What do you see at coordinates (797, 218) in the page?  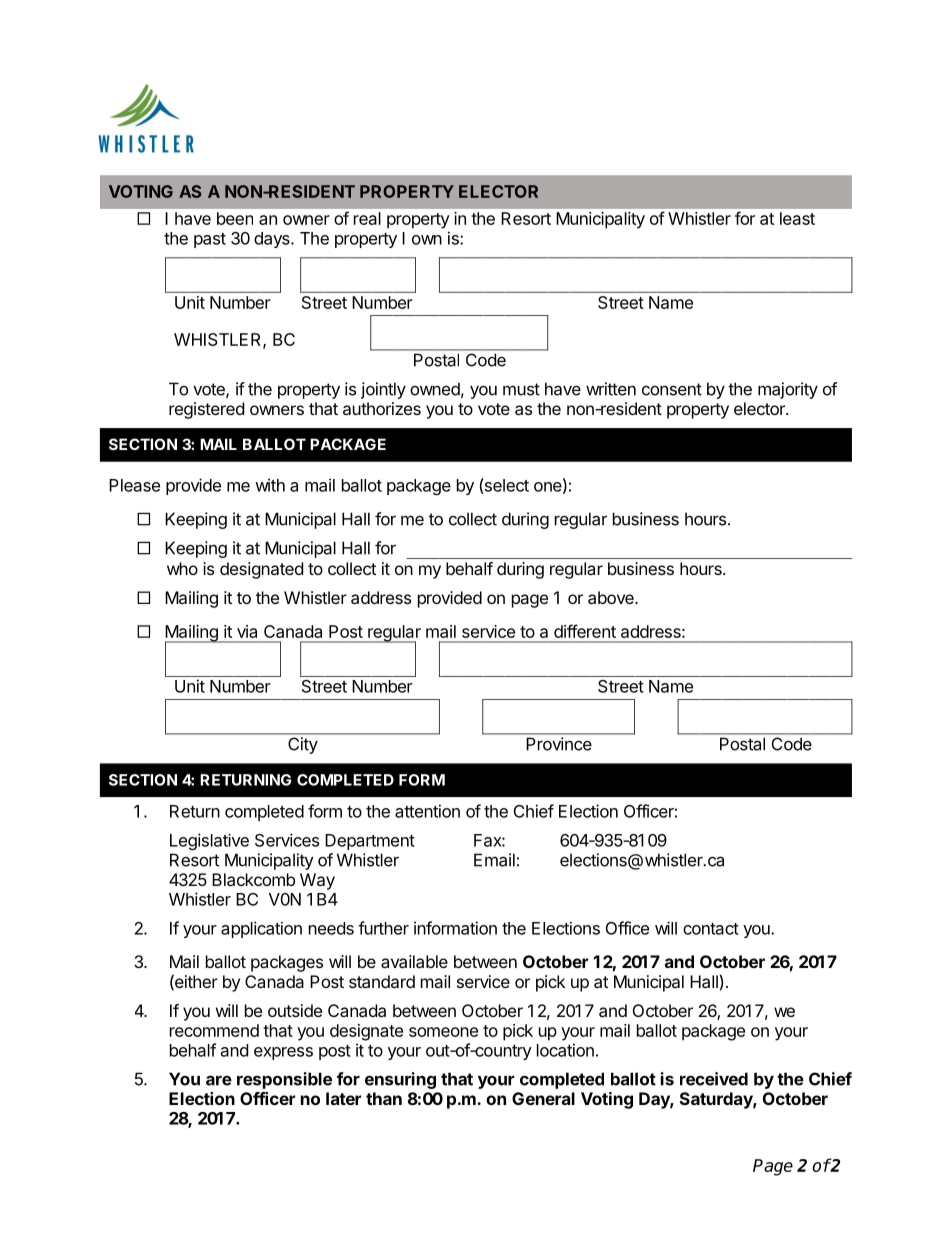 I see `least` at bounding box center [797, 218].
